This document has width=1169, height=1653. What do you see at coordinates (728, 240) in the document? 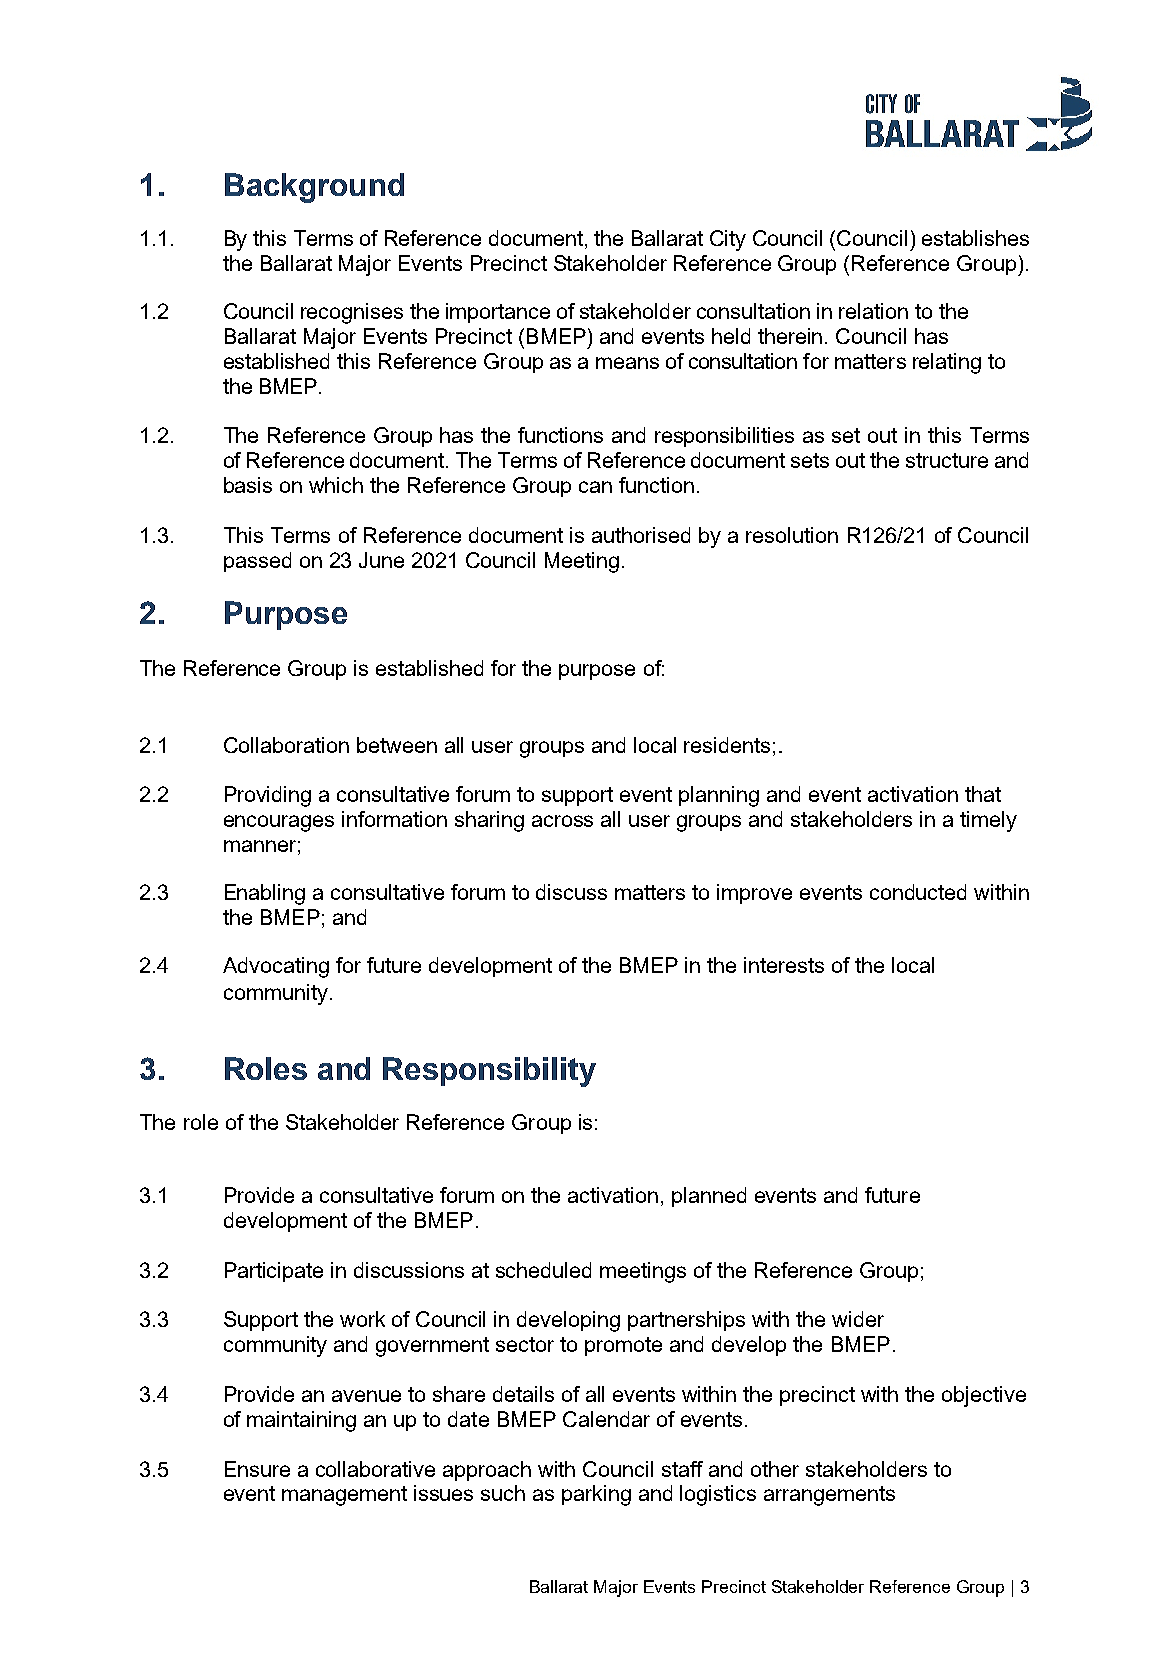
I see `City` at bounding box center [728, 240].
